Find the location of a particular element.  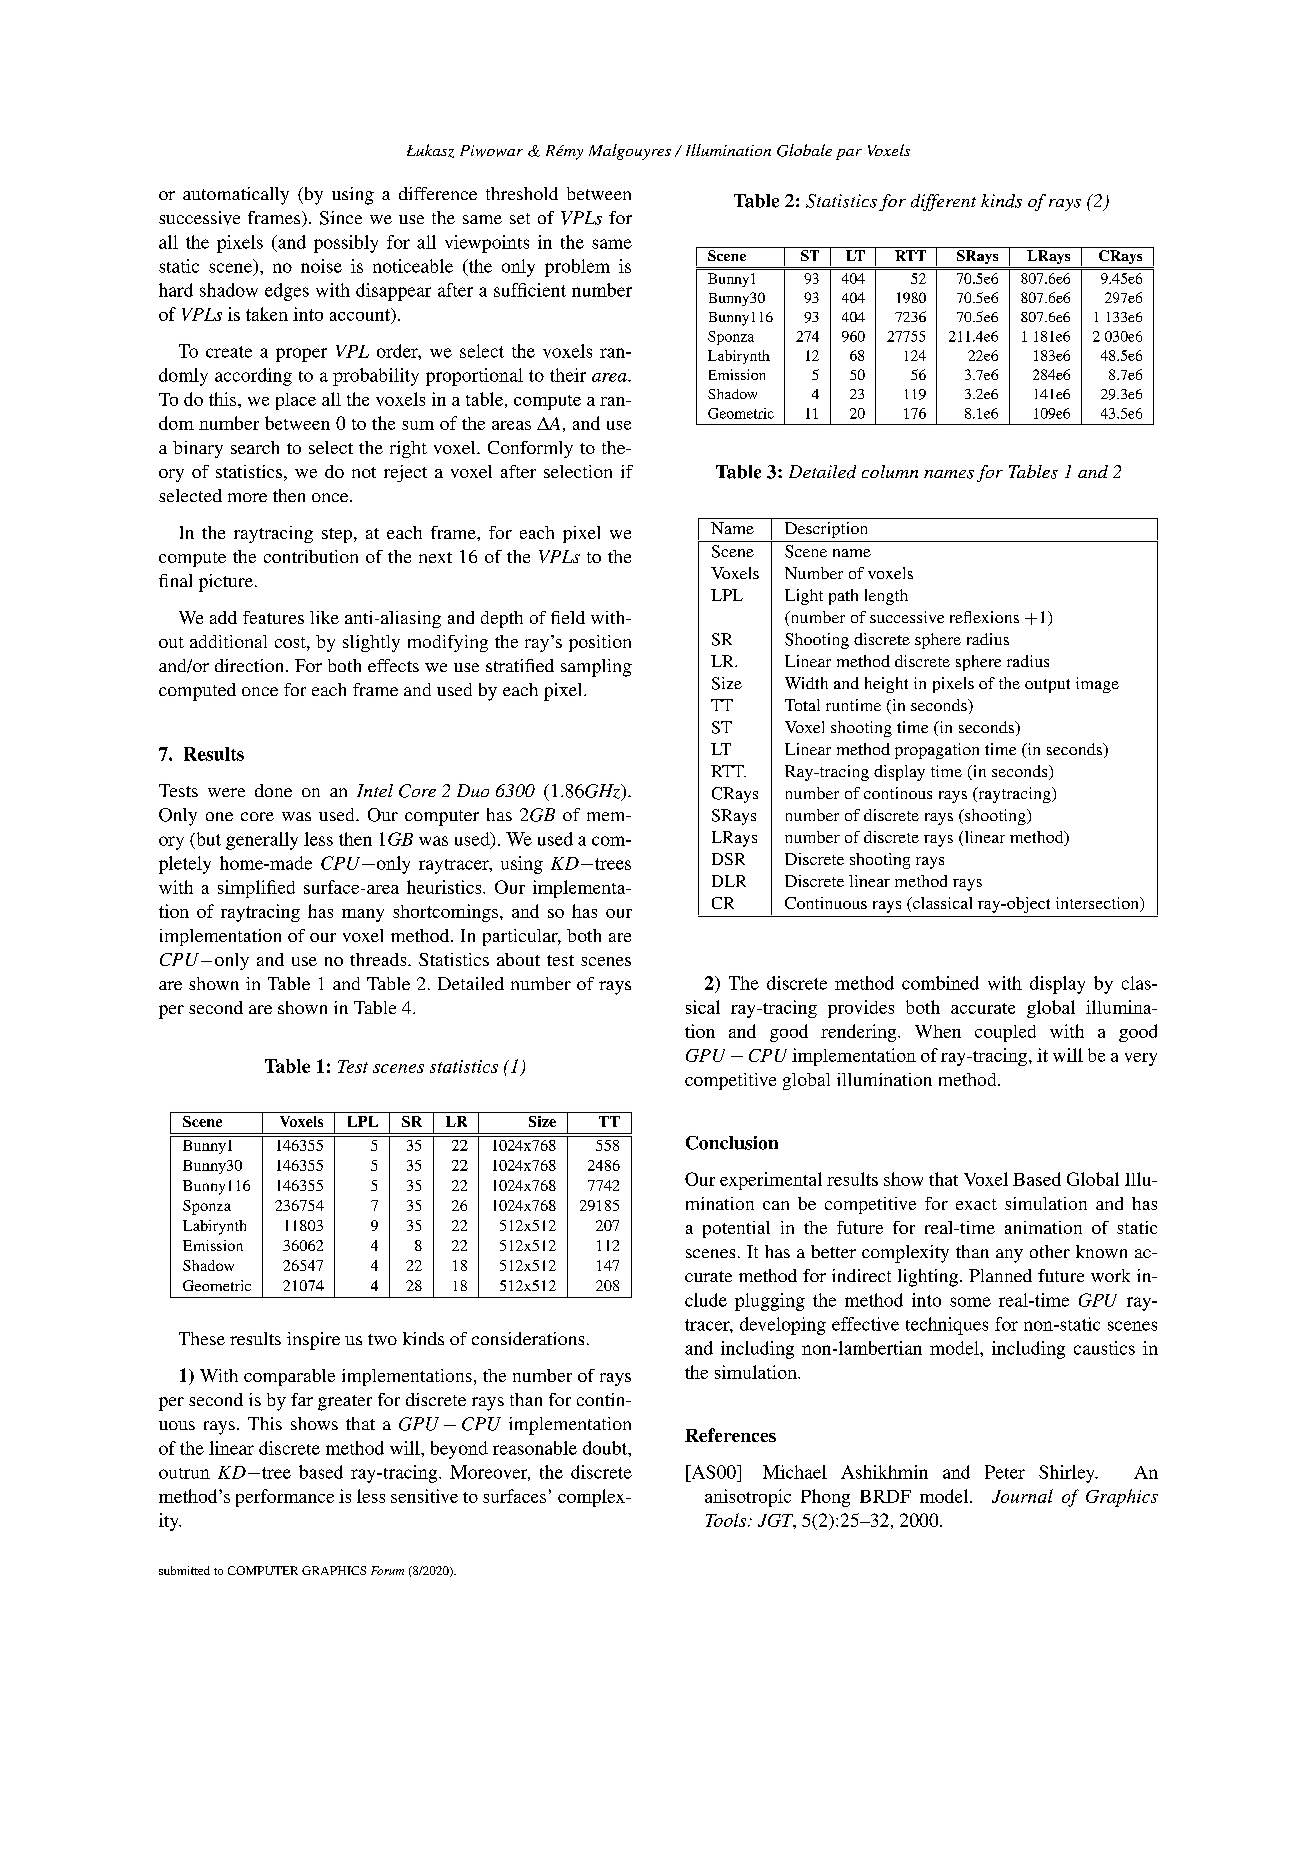

DLR is located at coordinates (729, 881).
